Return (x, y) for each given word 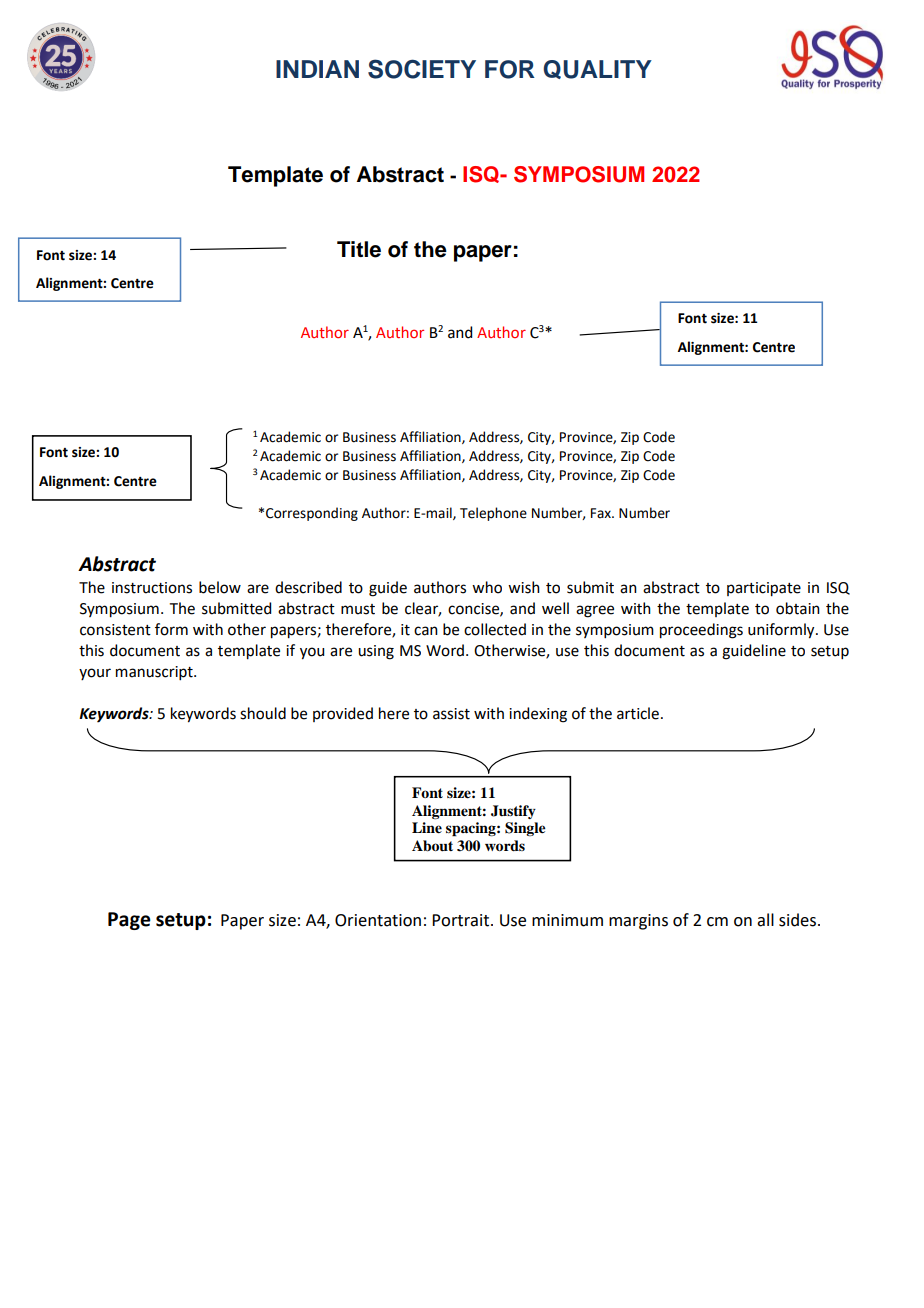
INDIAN (317, 69)
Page (129, 921)
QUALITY (597, 69)
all (765, 920)
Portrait (460, 920)
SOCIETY (422, 69)
